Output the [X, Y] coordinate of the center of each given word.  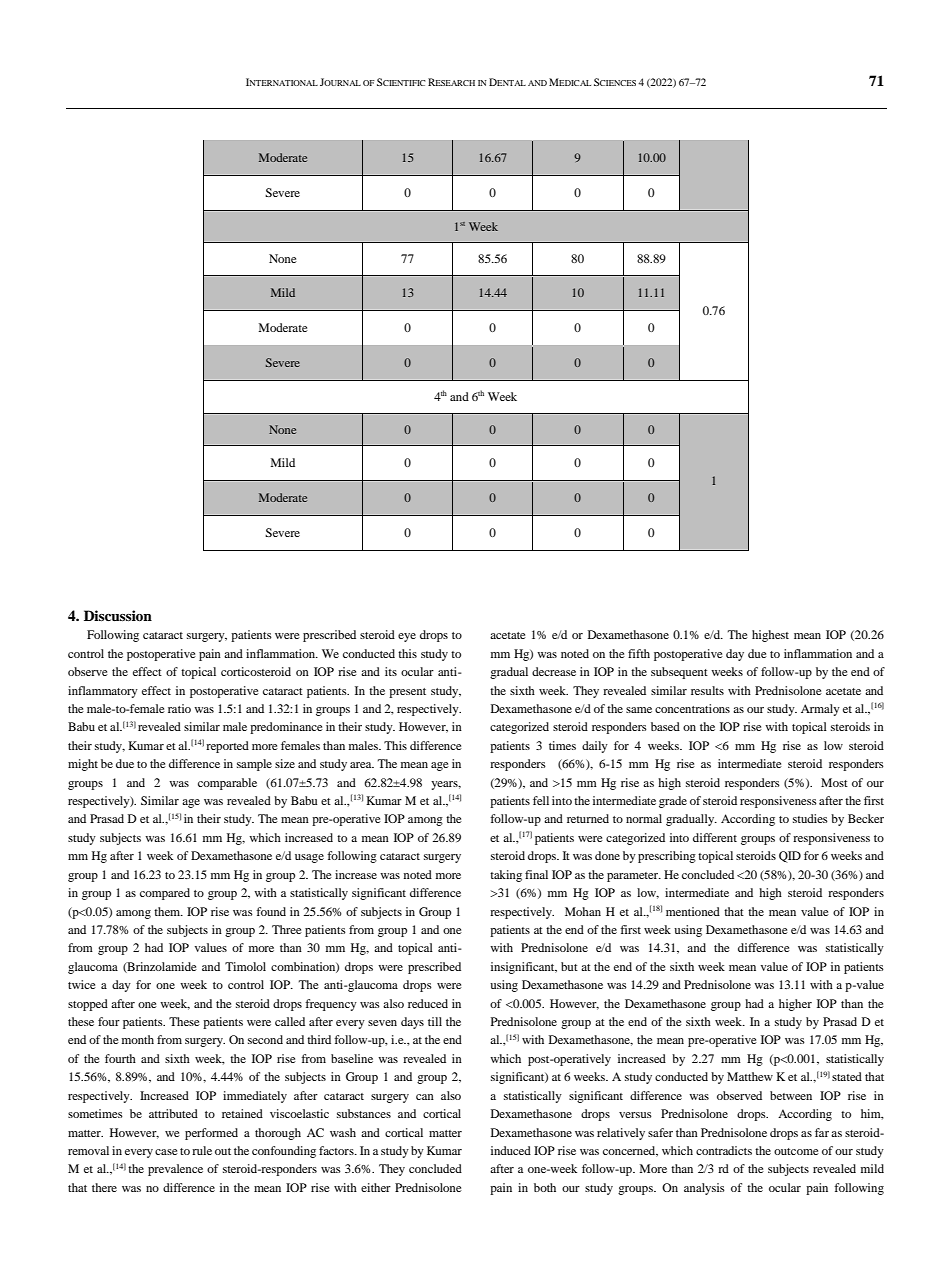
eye [407, 637]
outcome [796, 1151]
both [545, 1187]
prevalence [175, 1170]
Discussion [118, 616]
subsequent [679, 673]
